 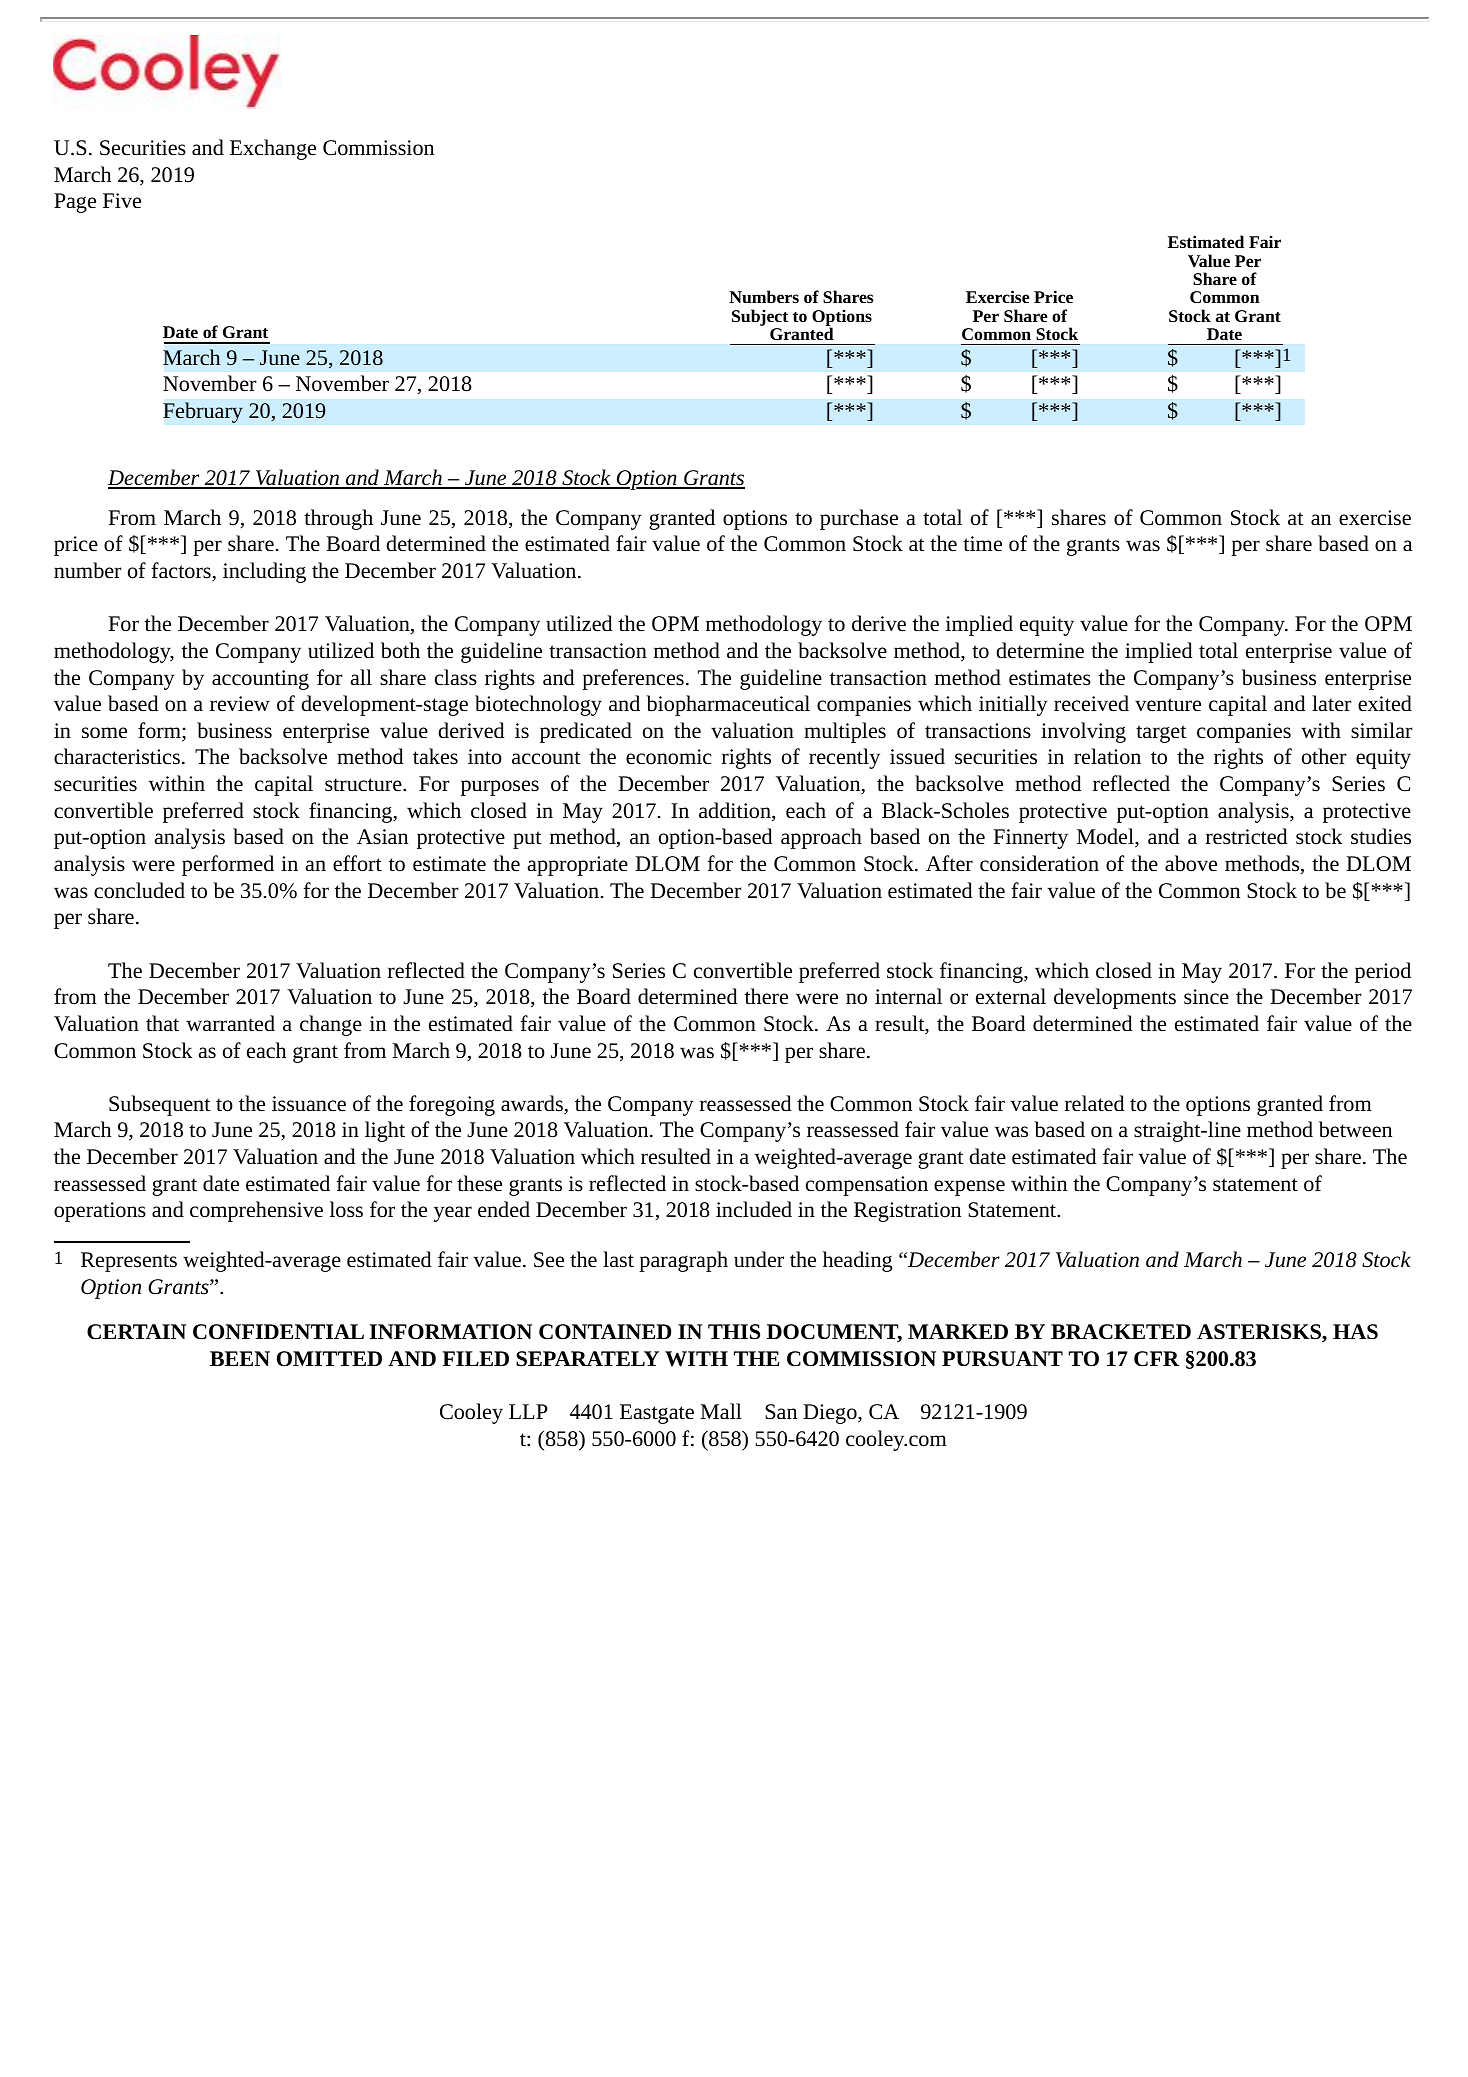 What do you see at coordinates (122, 201) in the screenshot?
I see `Five` at bounding box center [122, 201].
